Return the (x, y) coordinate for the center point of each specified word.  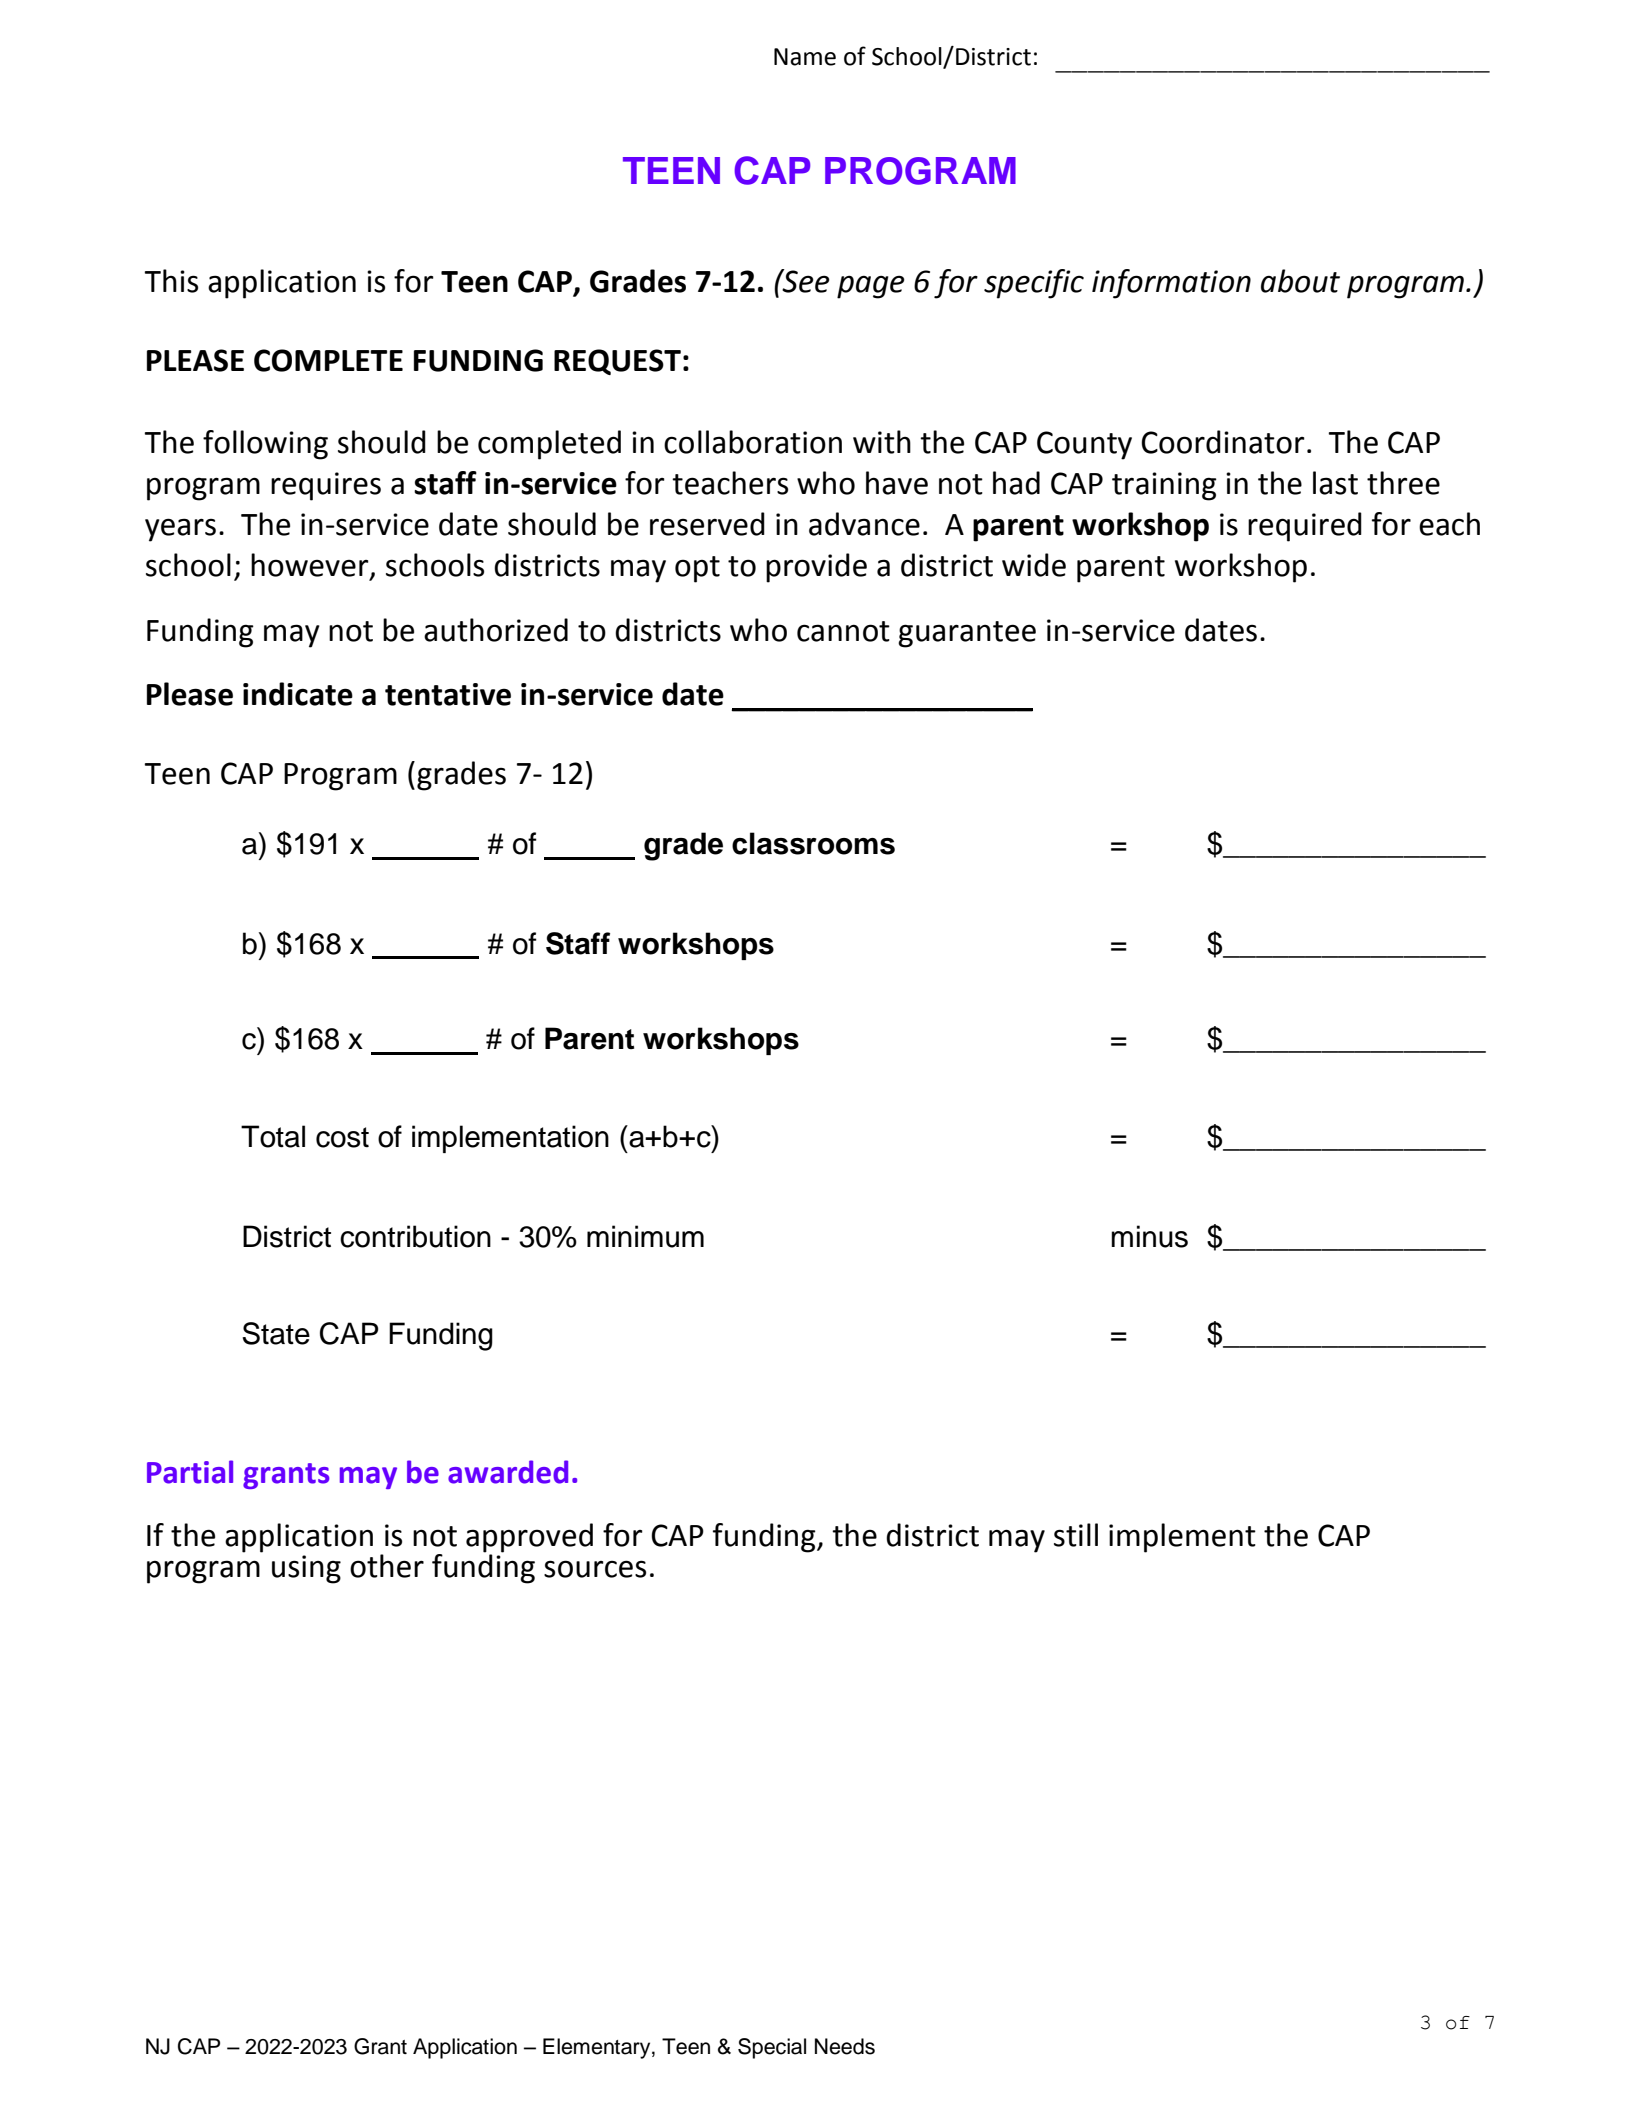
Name (805, 57)
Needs (845, 2046)
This (171, 281)
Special (772, 2048)
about (1300, 281)
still (1076, 1535)
